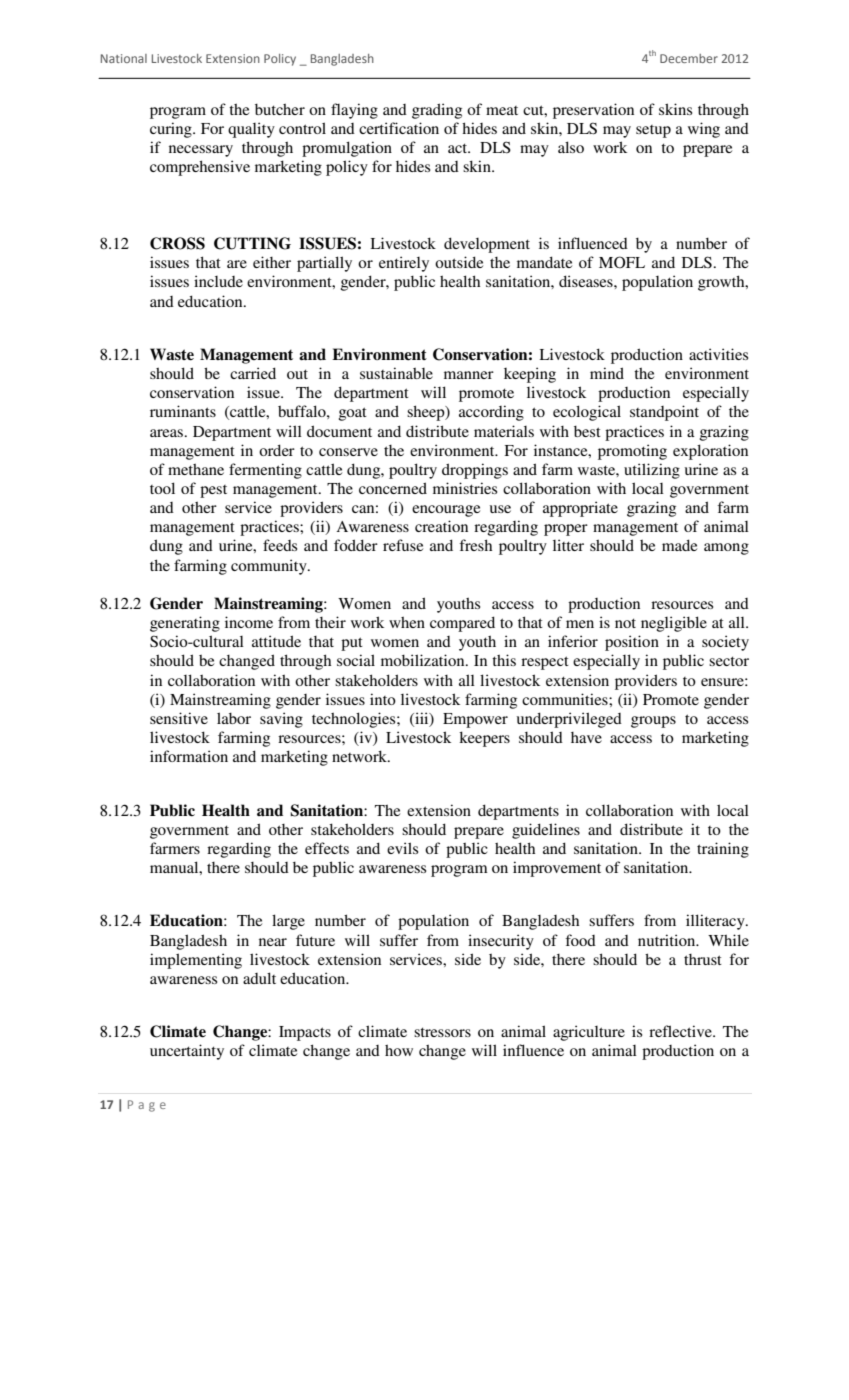 The image size is (849, 1400). I want to click on sustainable, so click(396, 373).
